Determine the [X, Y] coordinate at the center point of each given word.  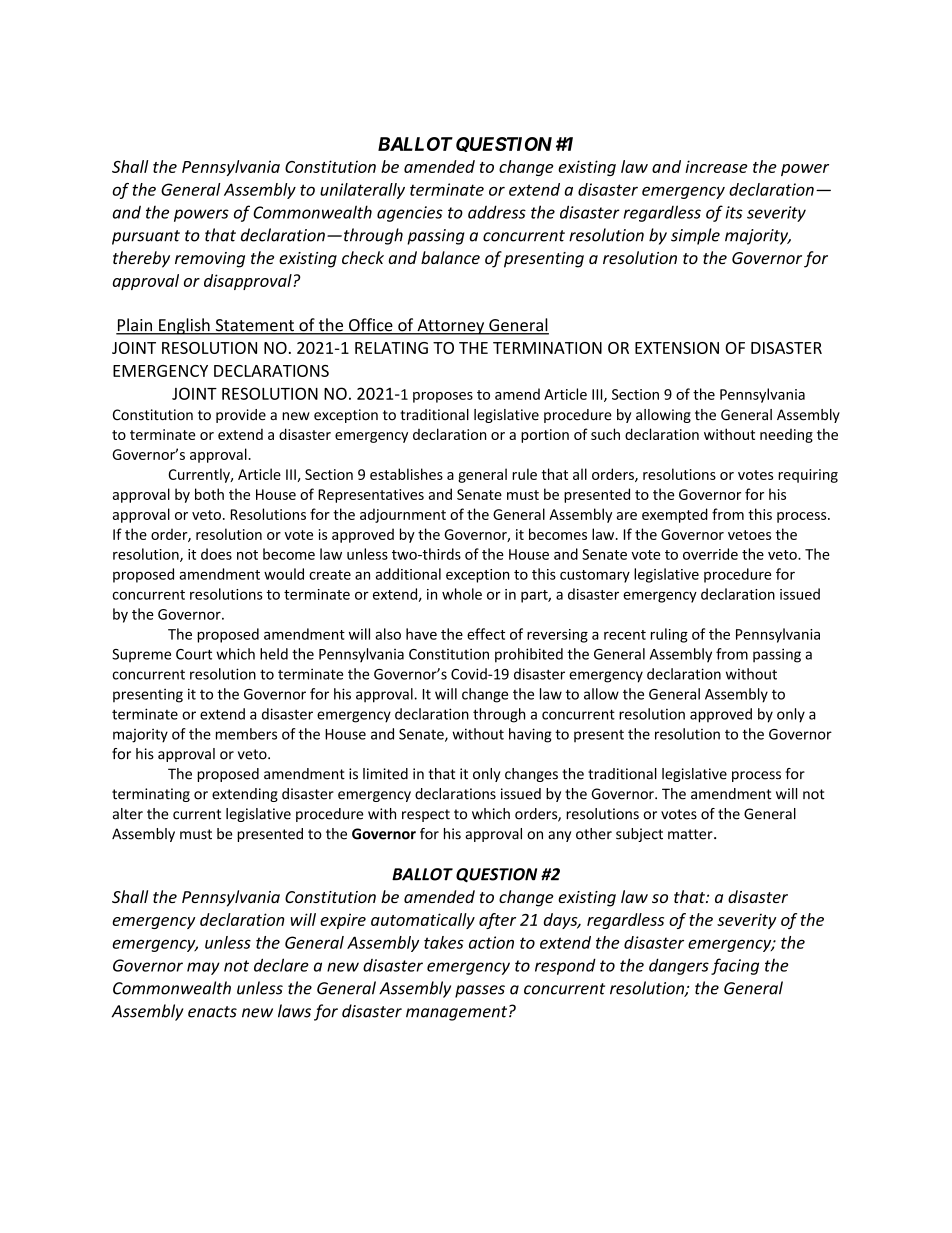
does [216, 554]
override [710, 554]
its [734, 212]
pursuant [146, 237]
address [497, 212]
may [203, 968]
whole [462, 594]
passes [480, 991]
